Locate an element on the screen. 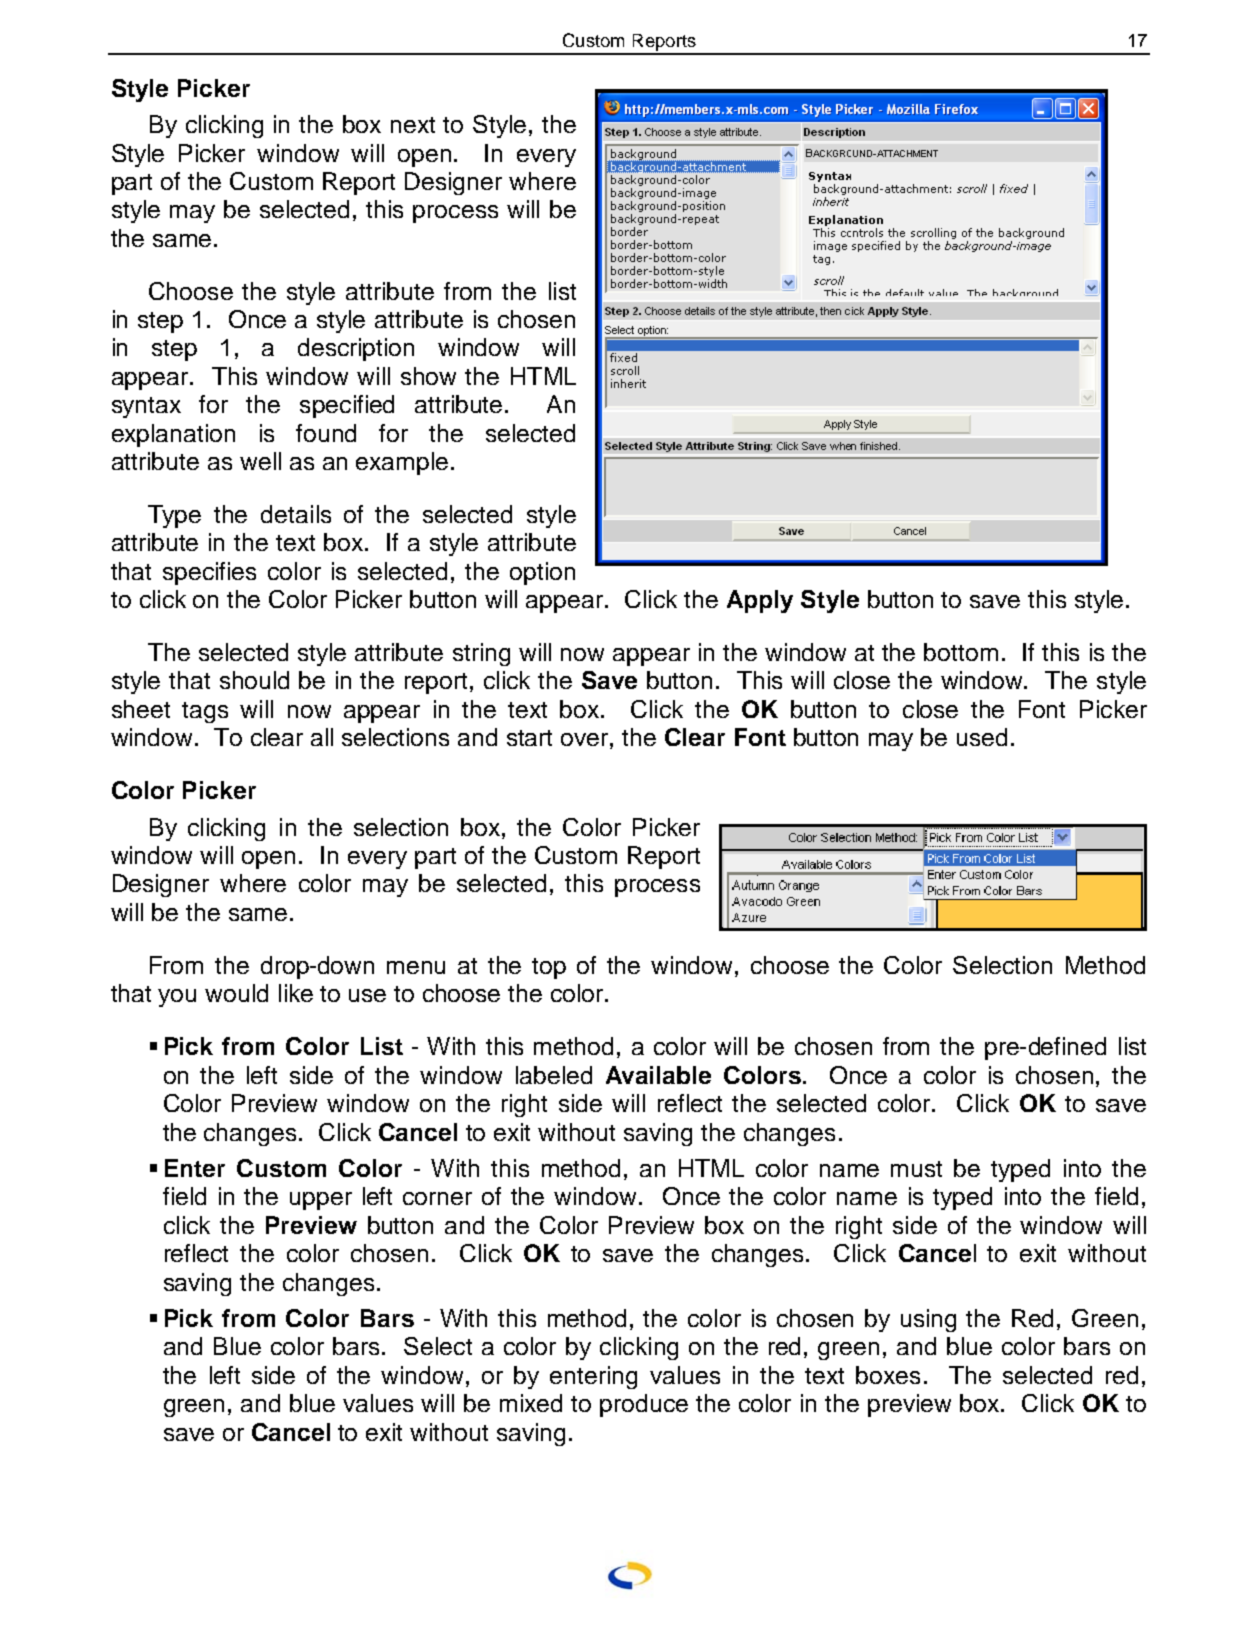 The image size is (1258, 1628). show is located at coordinates (428, 376).
